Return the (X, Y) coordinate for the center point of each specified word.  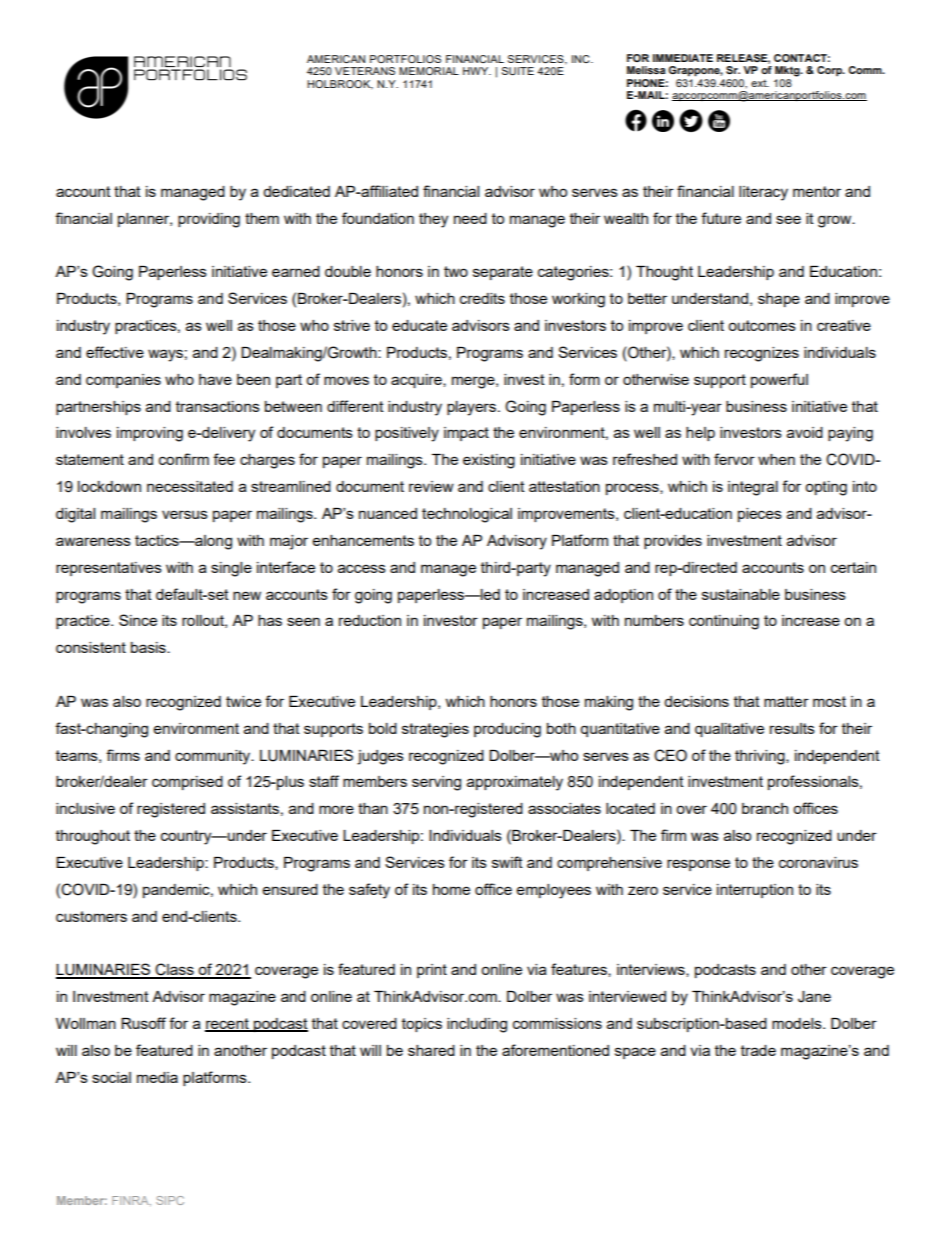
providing (209, 220)
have (215, 379)
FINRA (131, 1201)
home (451, 889)
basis (149, 647)
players (471, 408)
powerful (779, 380)
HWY (477, 71)
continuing (724, 622)
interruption (755, 891)
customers (91, 916)
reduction (370, 620)
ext (760, 83)
